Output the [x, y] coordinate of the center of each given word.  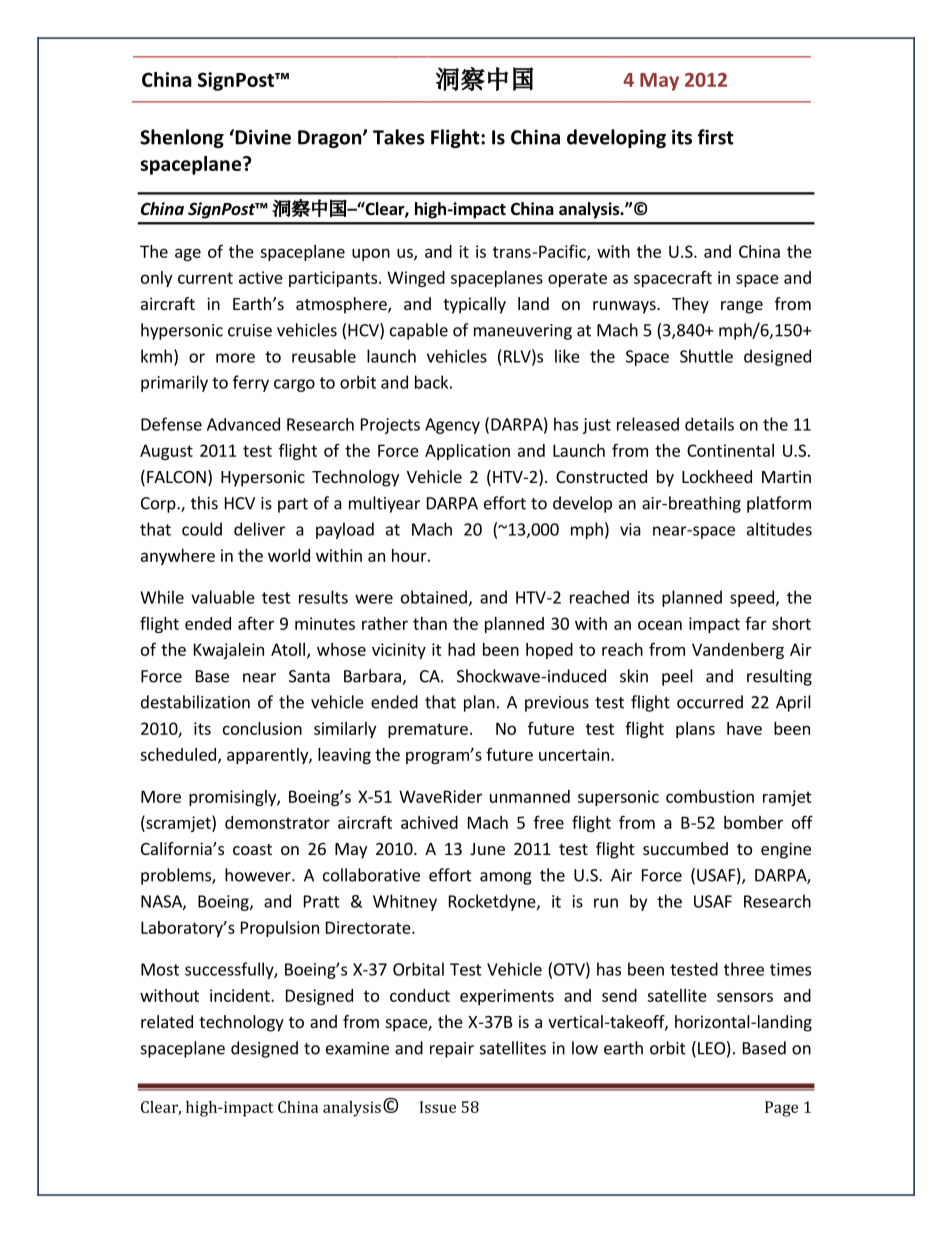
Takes [399, 137]
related [167, 1021]
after [256, 623]
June [487, 849]
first [715, 137]
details [709, 424]
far [756, 623]
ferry [251, 383]
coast [252, 849]
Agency [452, 426]
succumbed [685, 848]
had [461, 649]
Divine [262, 137]
